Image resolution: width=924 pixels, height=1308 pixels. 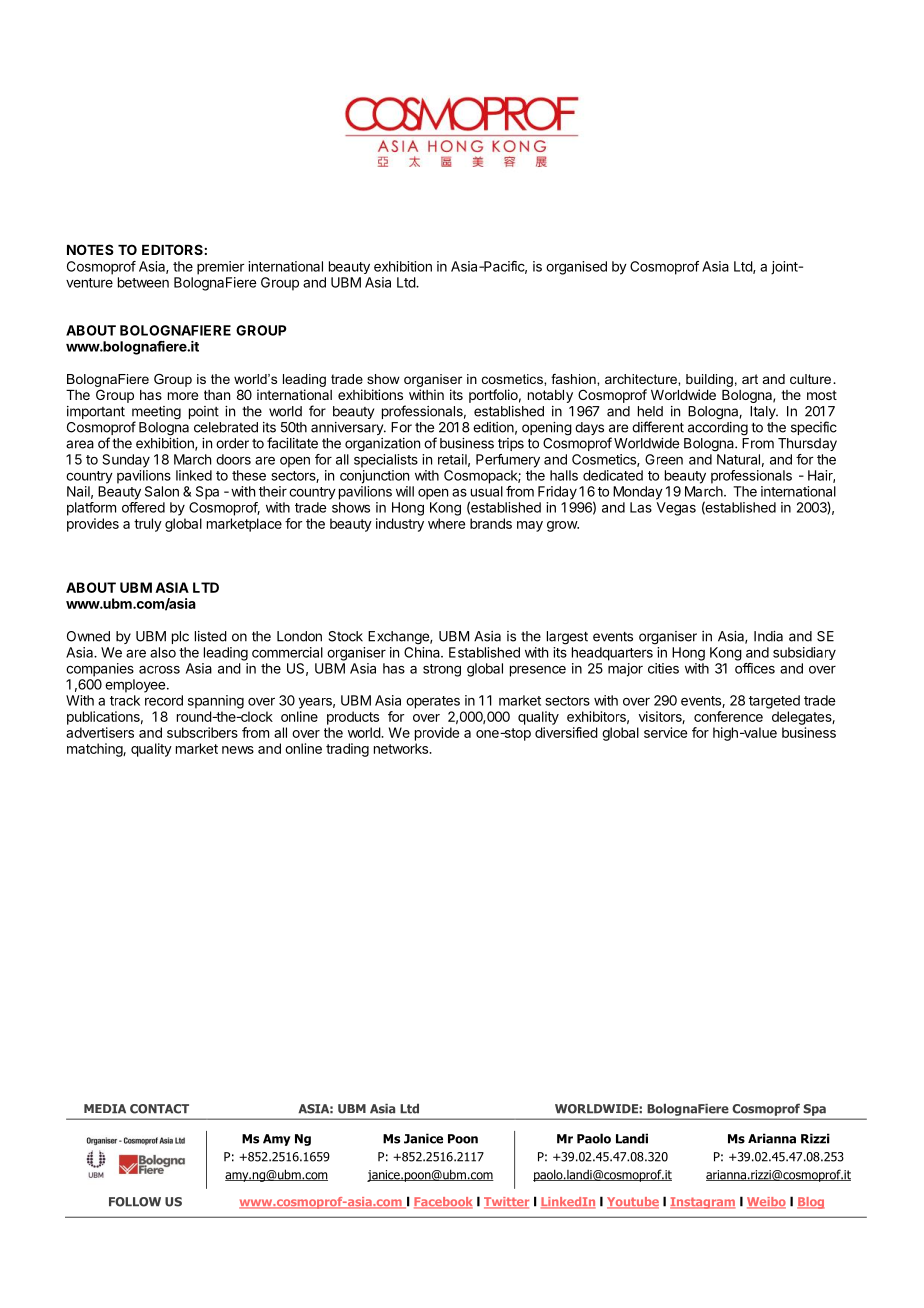 I want to click on Facebook, so click(x=443, y=1203).
